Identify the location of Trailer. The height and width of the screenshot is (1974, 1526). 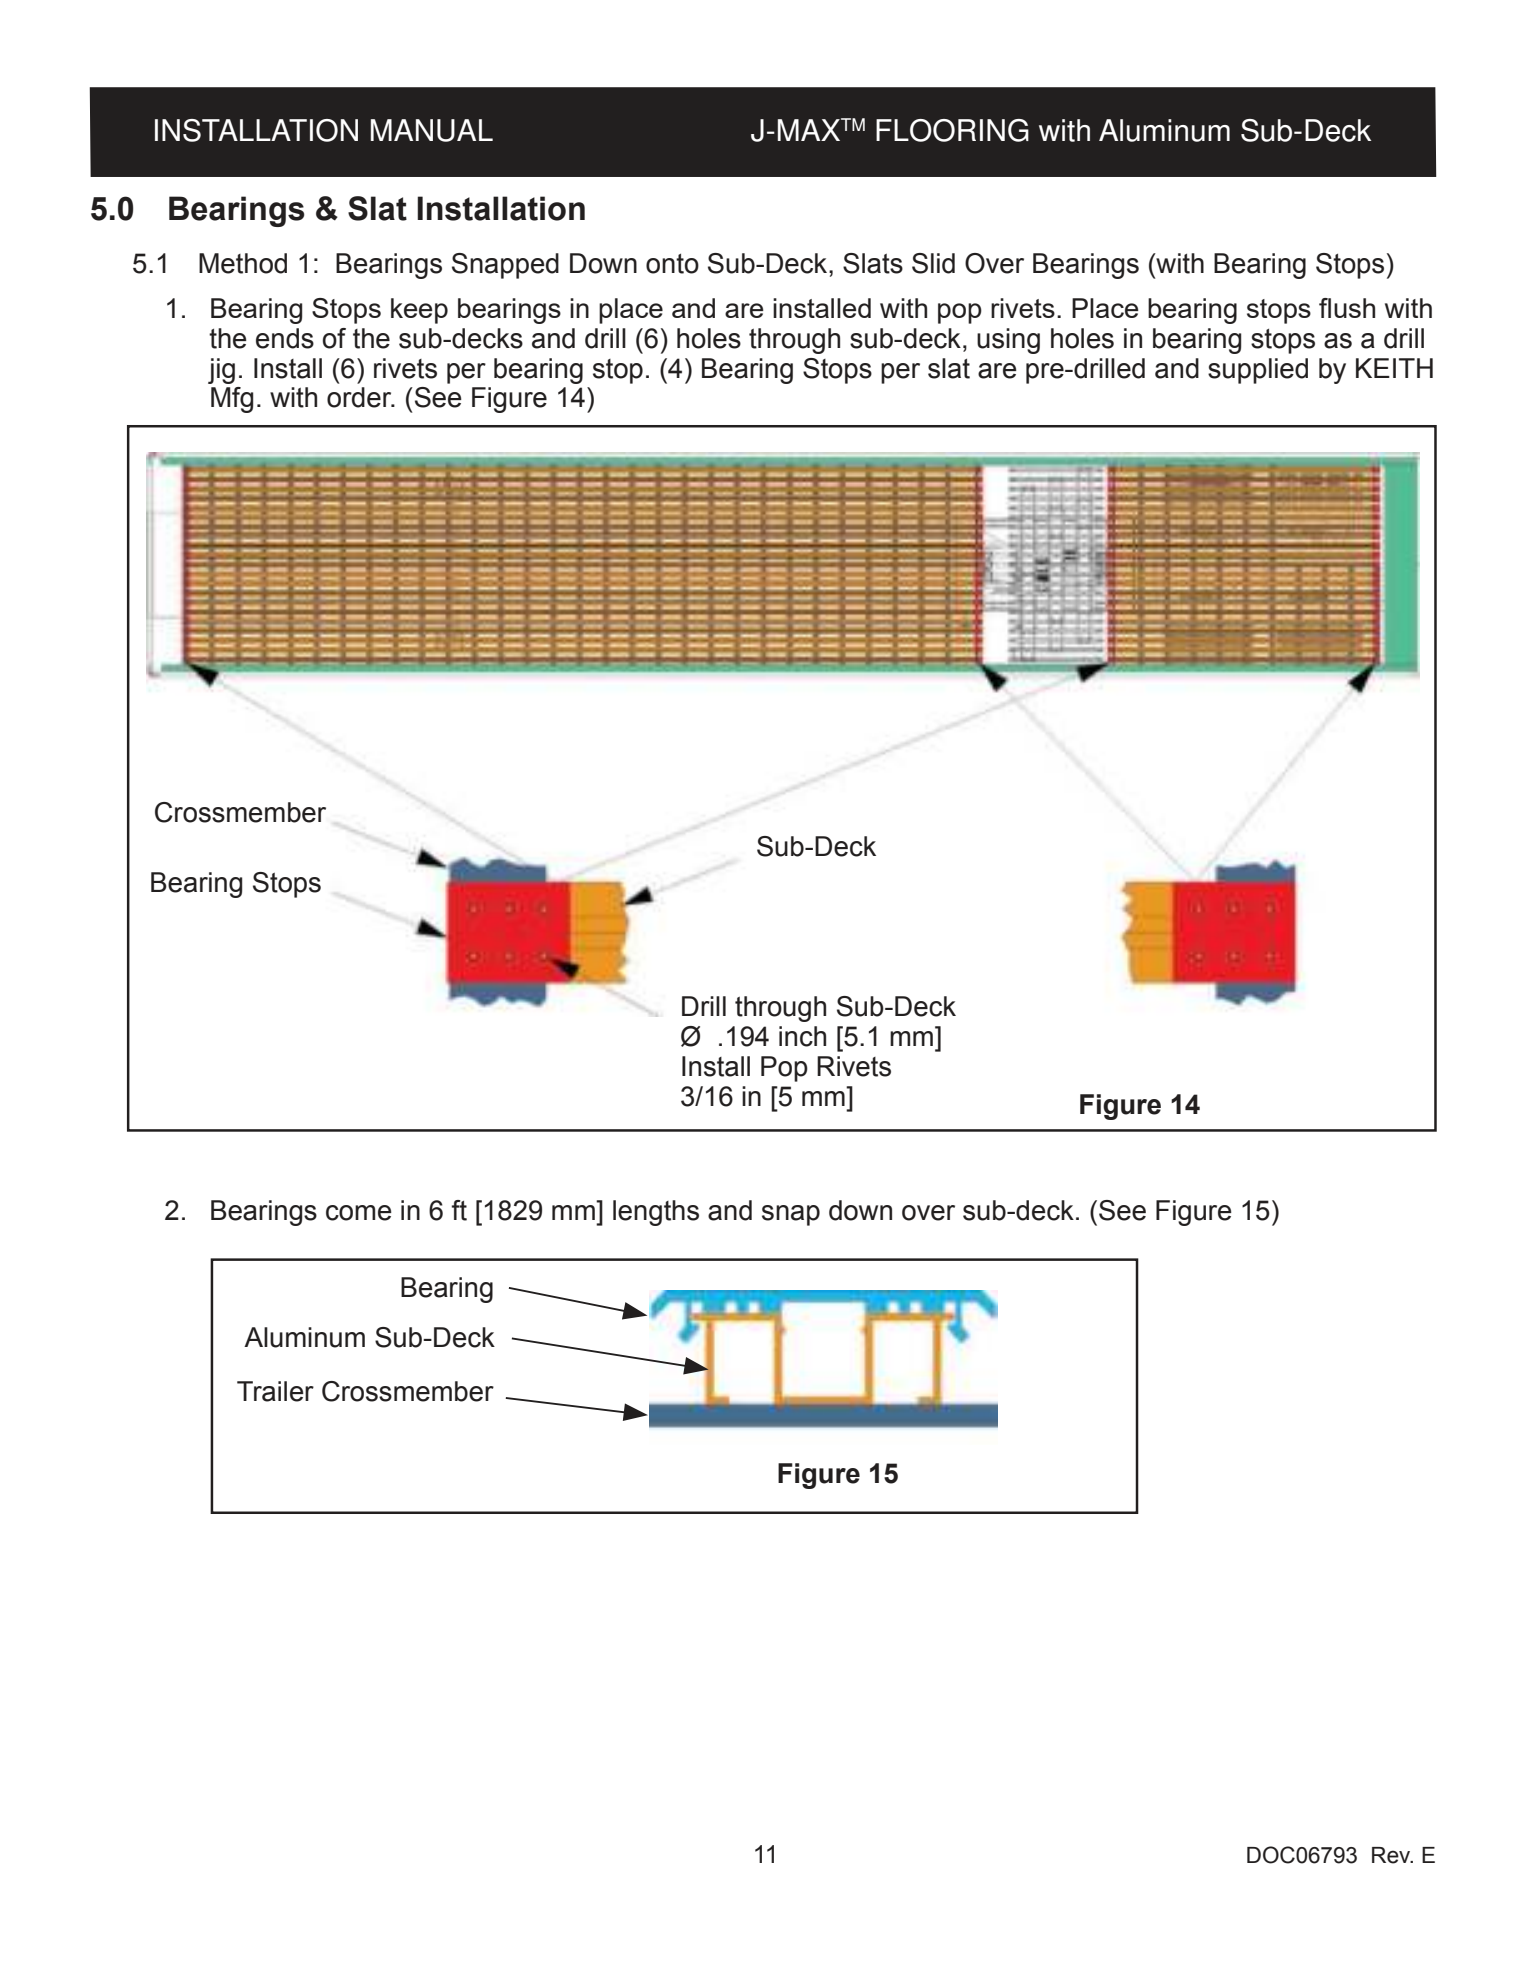
(275, 1391).
